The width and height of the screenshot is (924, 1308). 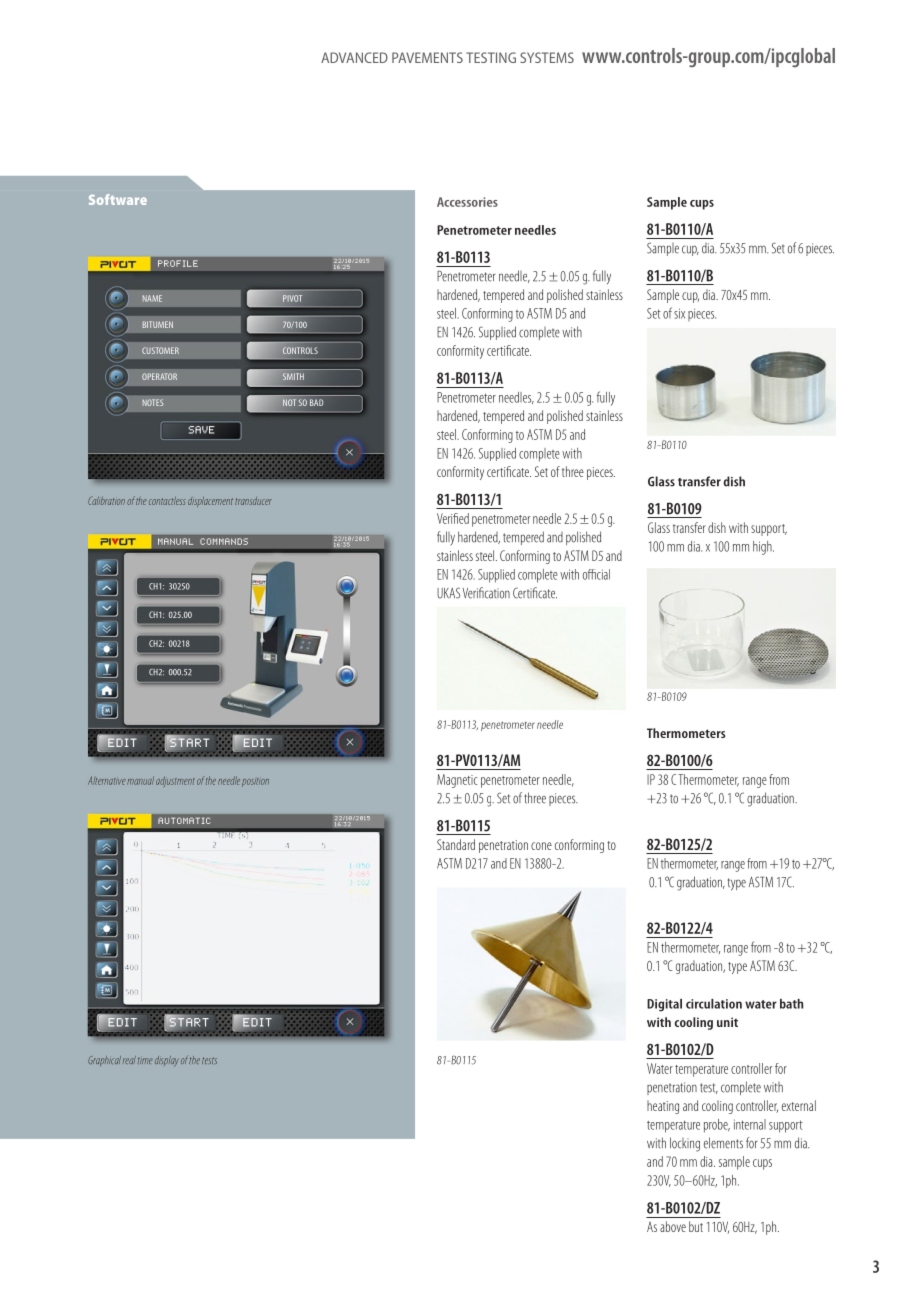 What do you see at coordinates (175, 781) in the screenshot?
I see `adjustment` at bounding box center [175, 781].
